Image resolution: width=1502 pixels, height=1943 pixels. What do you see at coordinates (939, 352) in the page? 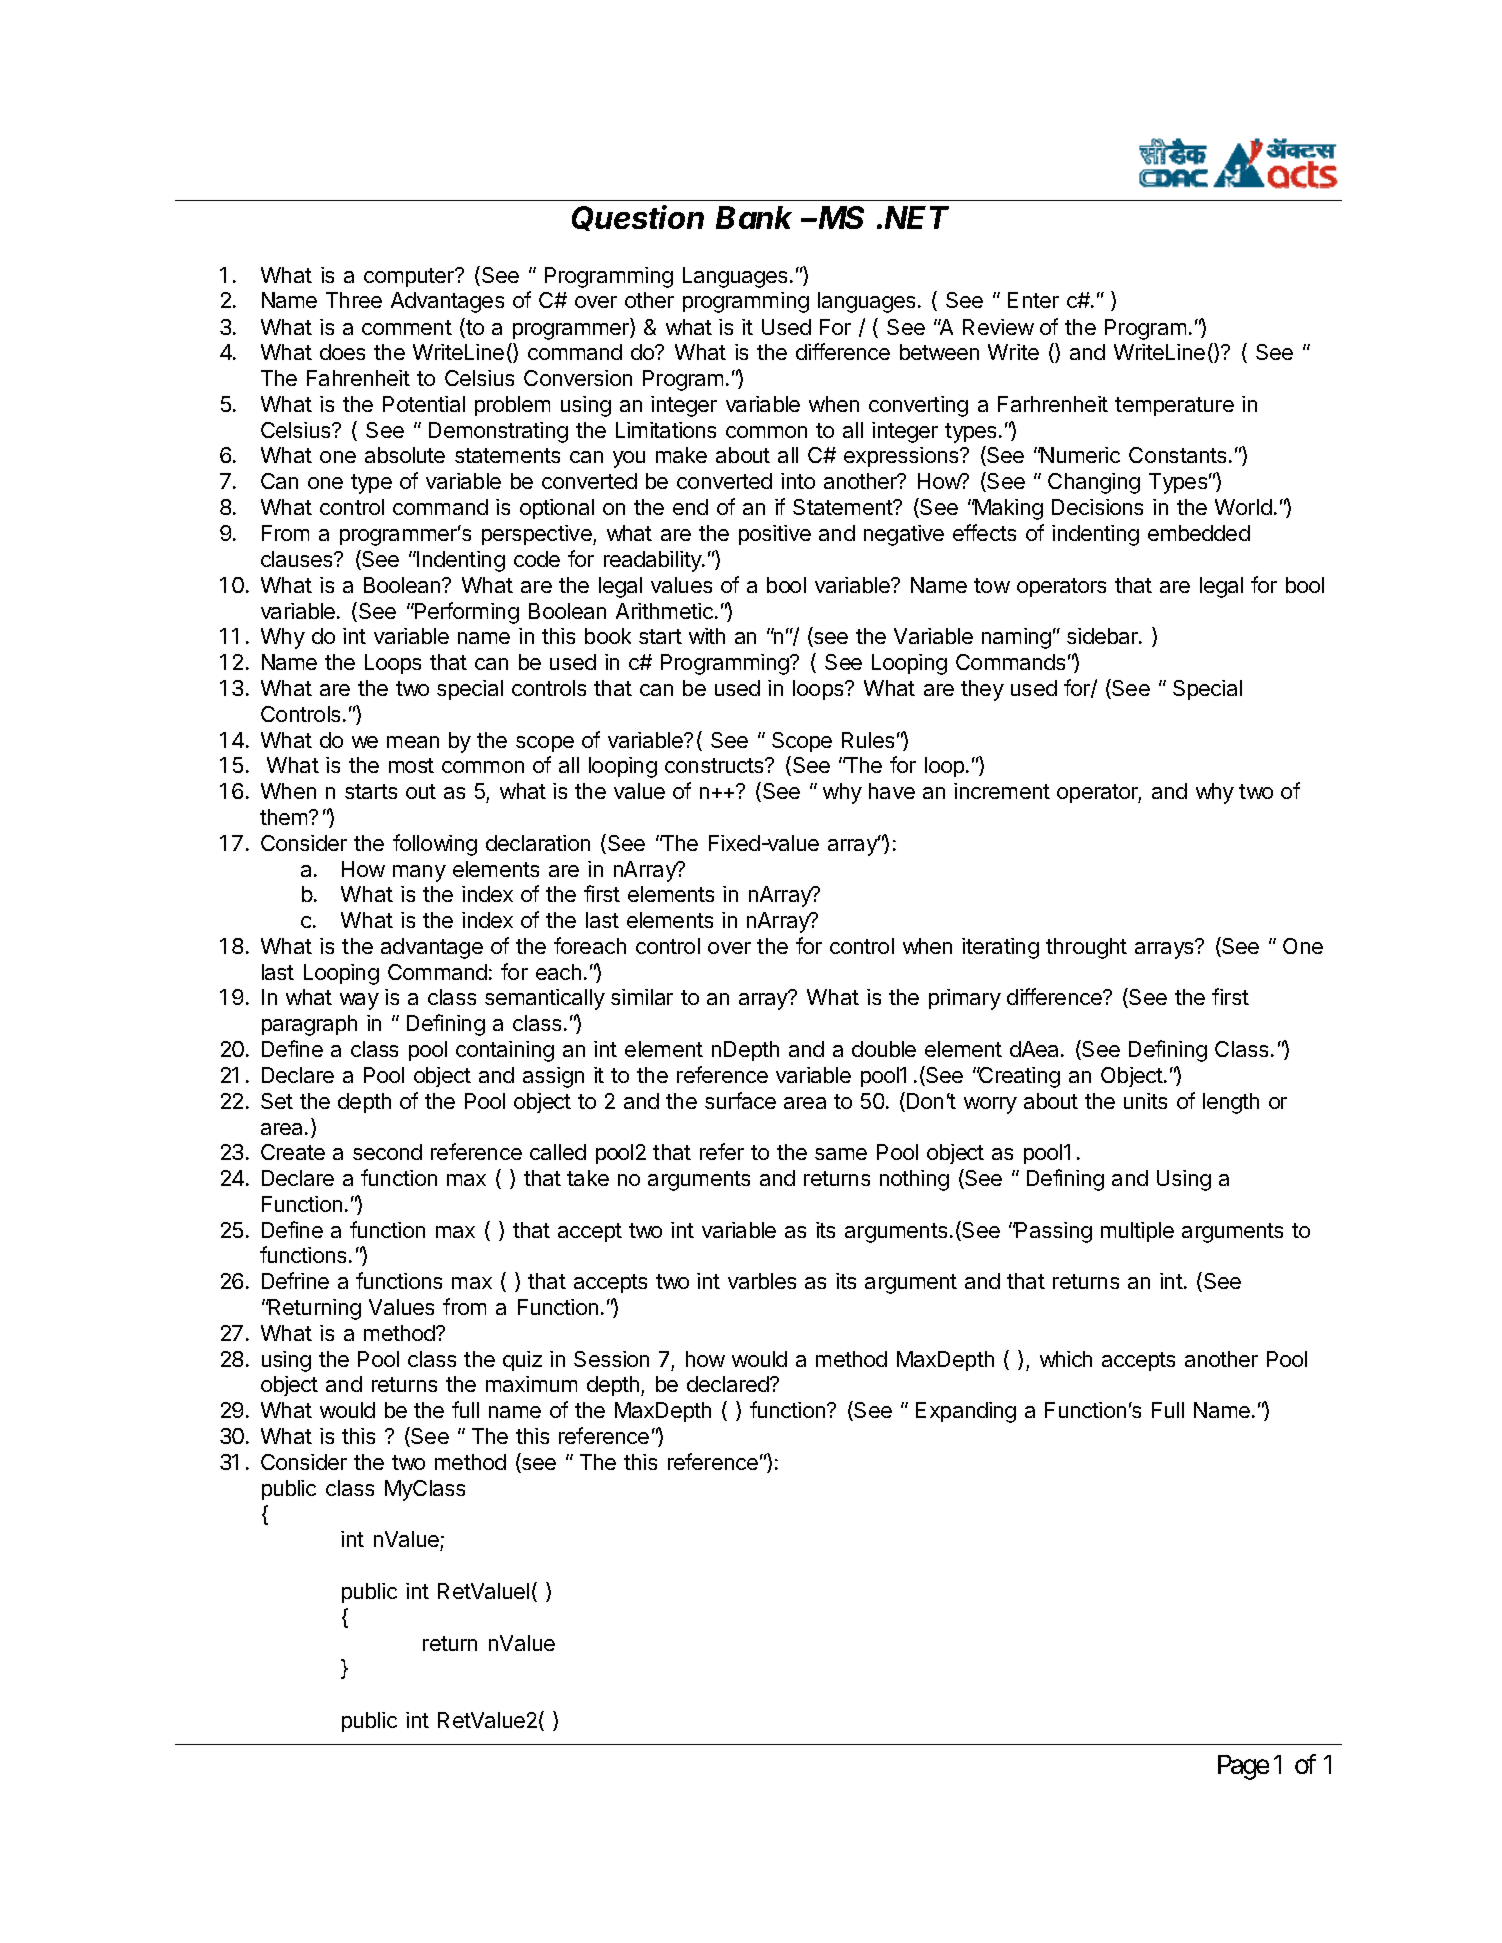
I see `between` at bounding box center [939, 352].
